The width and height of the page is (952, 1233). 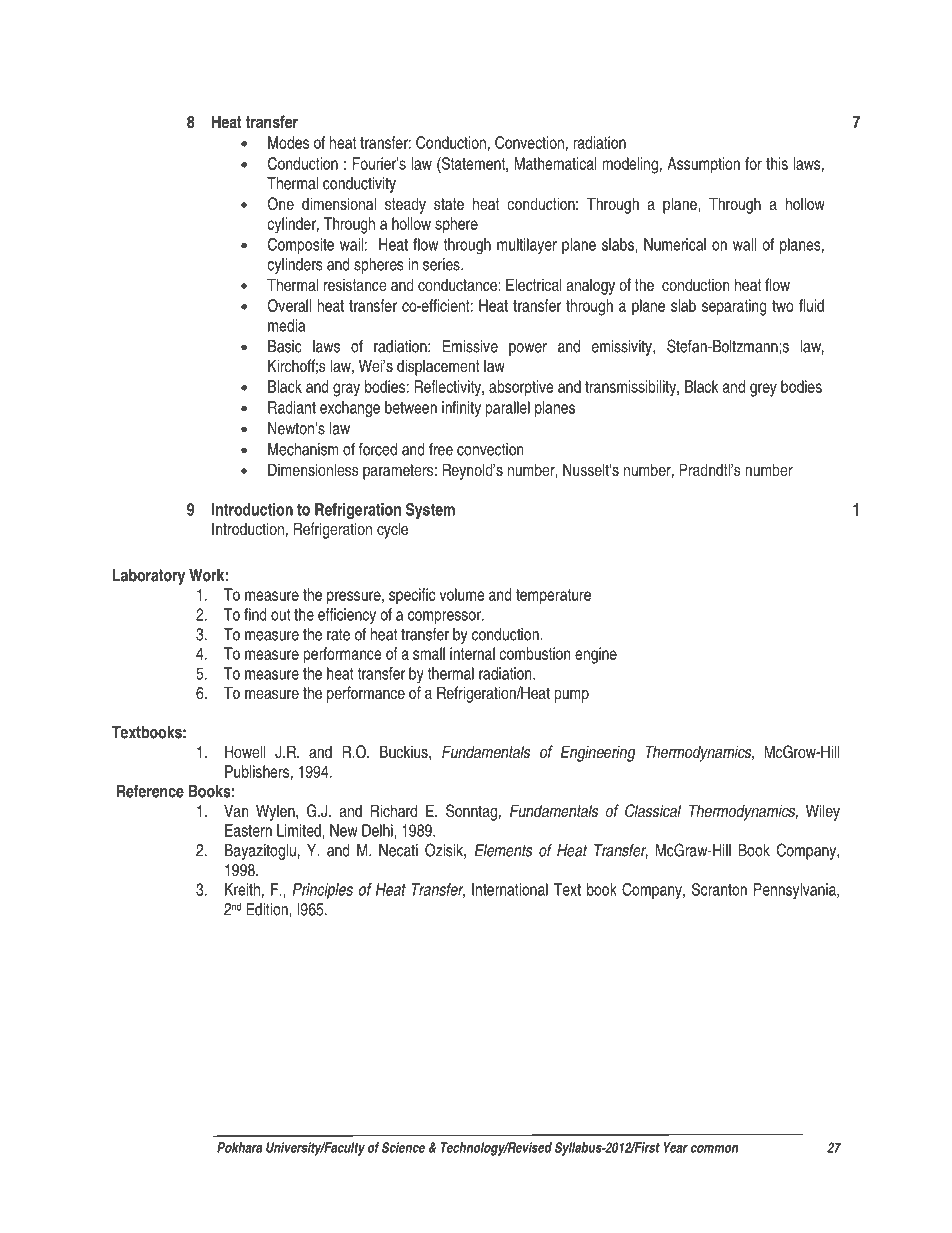 What do you see at coordinates (777, 163) in the page?
I see `this` at bounding box center [777, 163].
